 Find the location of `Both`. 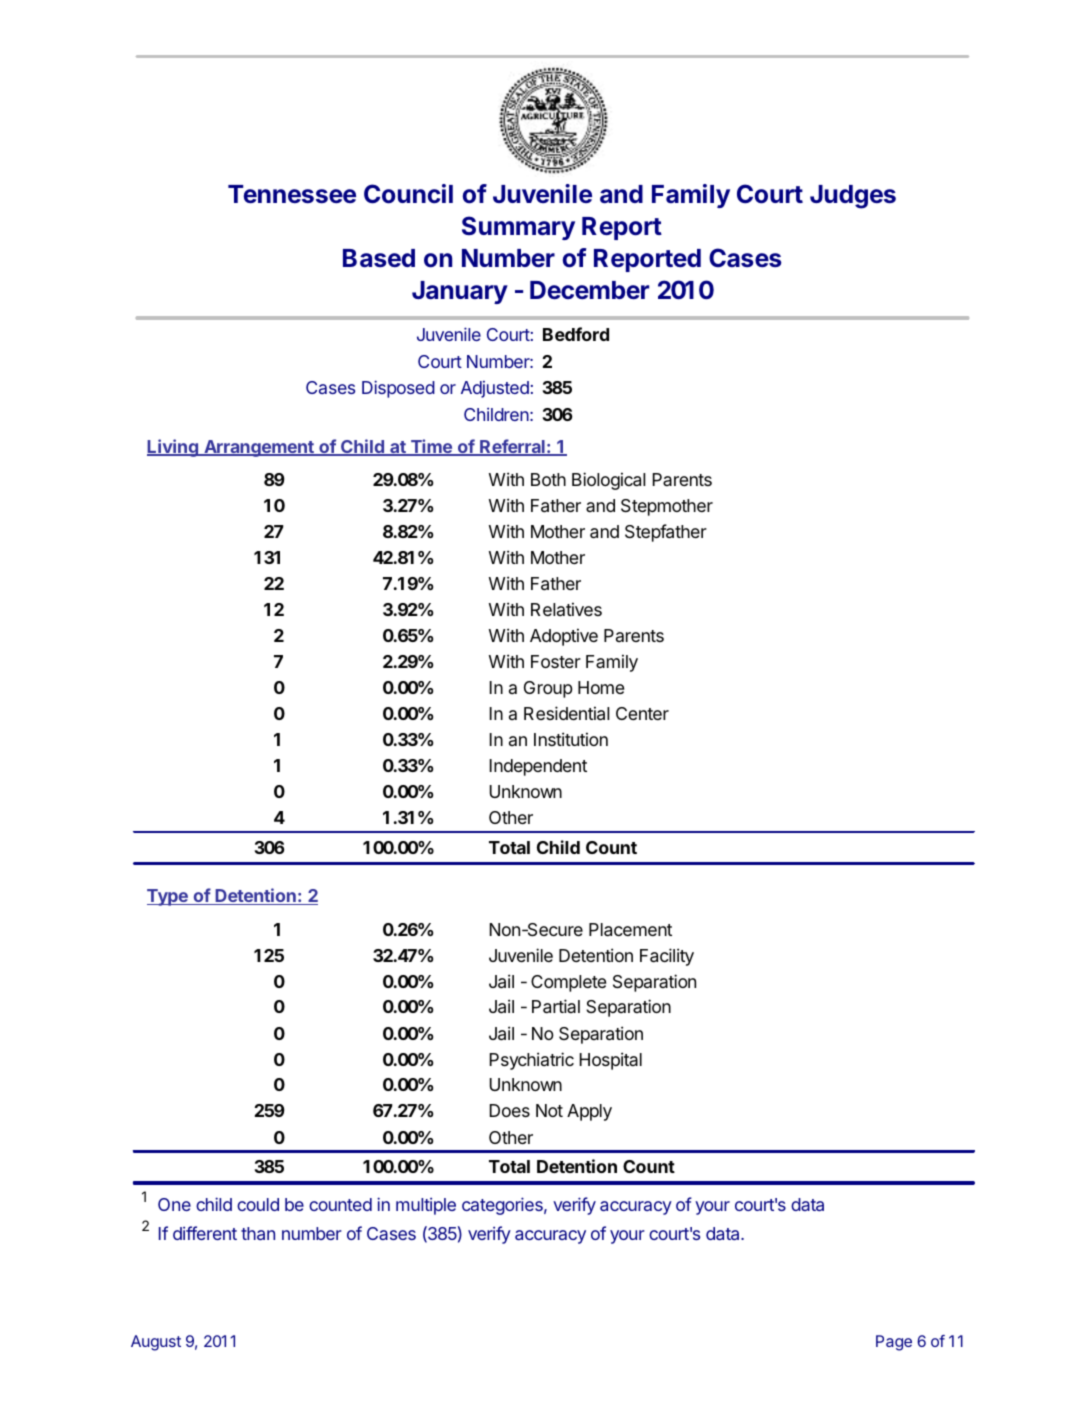

Both is located at coordinates (548, 479).
